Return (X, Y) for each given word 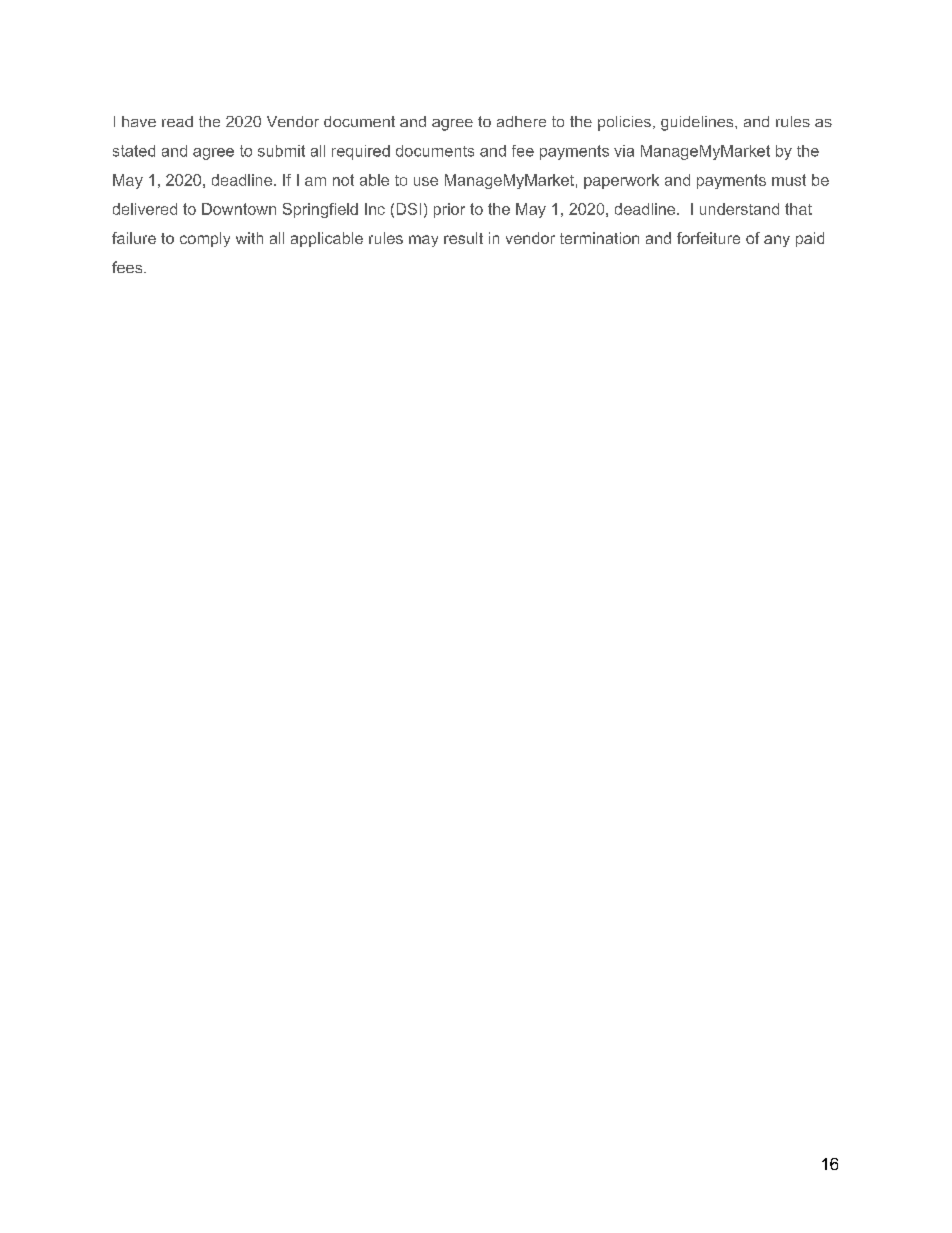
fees (128, 267)
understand (739, 209)
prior (449, 210)
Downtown (239, 209)
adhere (521, 121)
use (426, 181)
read (177, 121)
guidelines (697, 123)
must (789, 180)
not (343, 180)
